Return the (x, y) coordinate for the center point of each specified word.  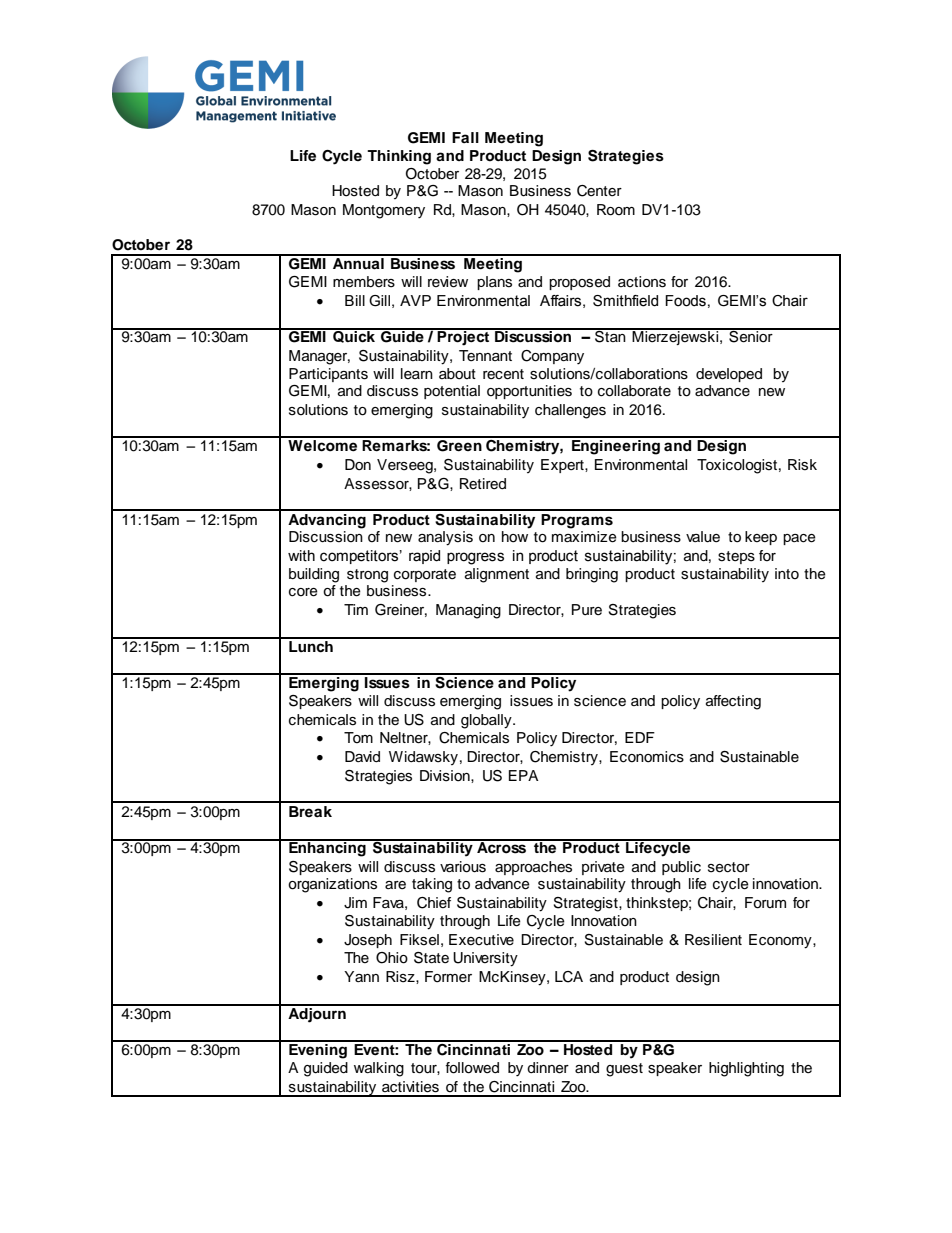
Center (599, 191)
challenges (570, 411)
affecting (733, 702)
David (362, 757)
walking (379, 1069)
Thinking (399, 157)
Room (616, 210)
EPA (524, 775)
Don (358, 465)
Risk (802, 465)
